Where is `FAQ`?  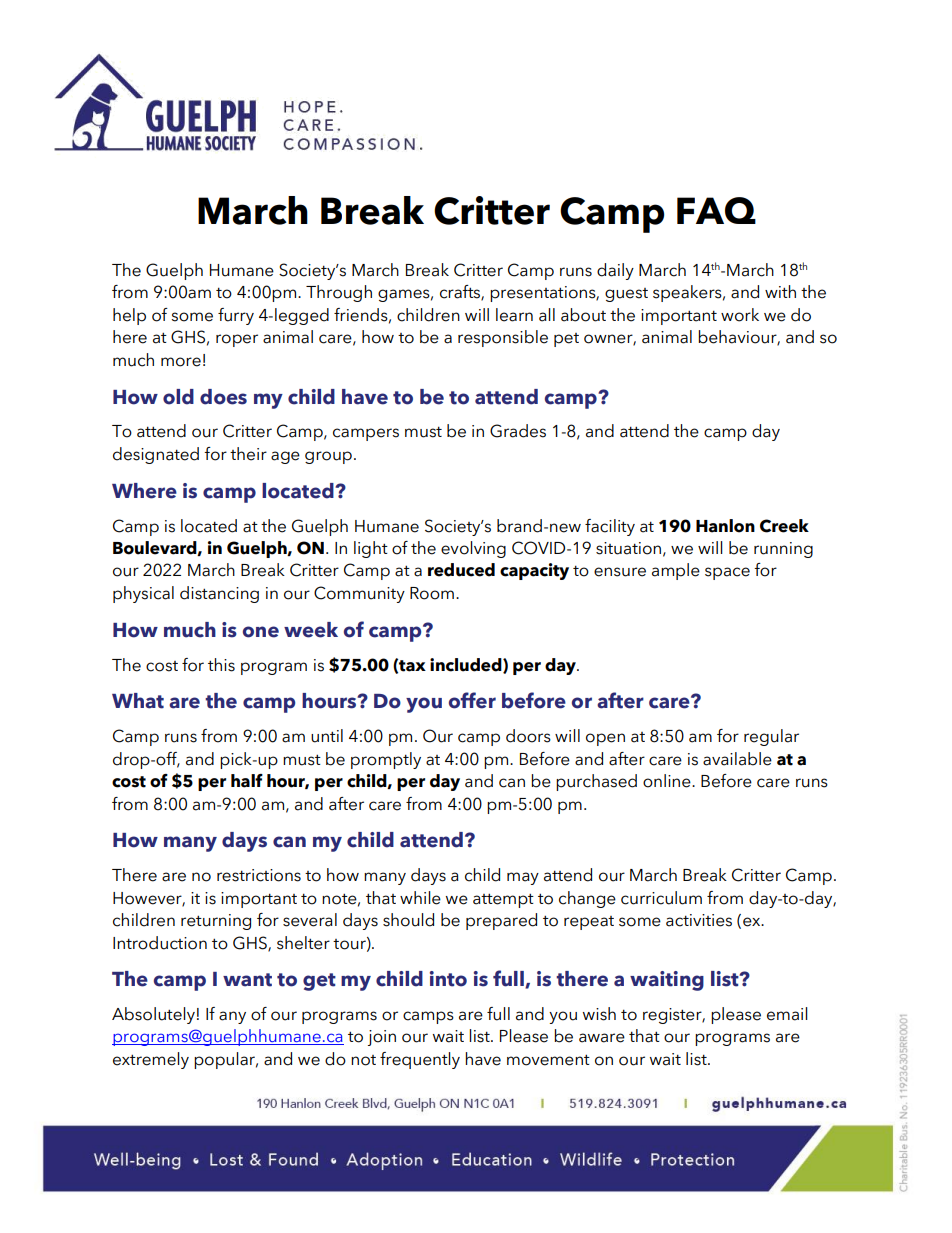 FAQ is located at coordinates (716, 210).
